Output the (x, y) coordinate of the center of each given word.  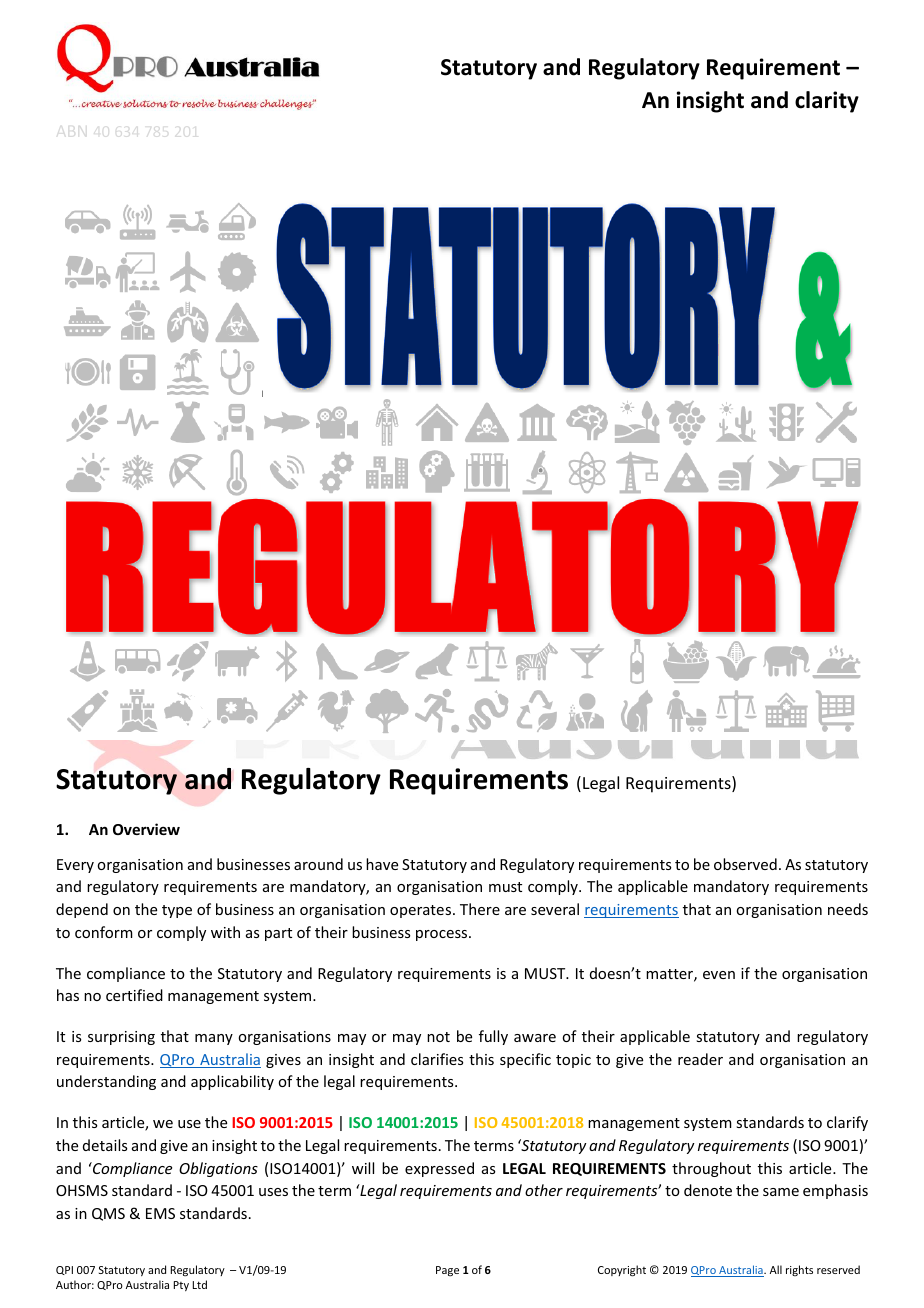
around (318, 864)
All (776, 1269)
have (382, 864)
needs (848, 909)
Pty (181, 1286)
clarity (827, 102)
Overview (146, 829)
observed (745, 864)
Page (447, 1271)
